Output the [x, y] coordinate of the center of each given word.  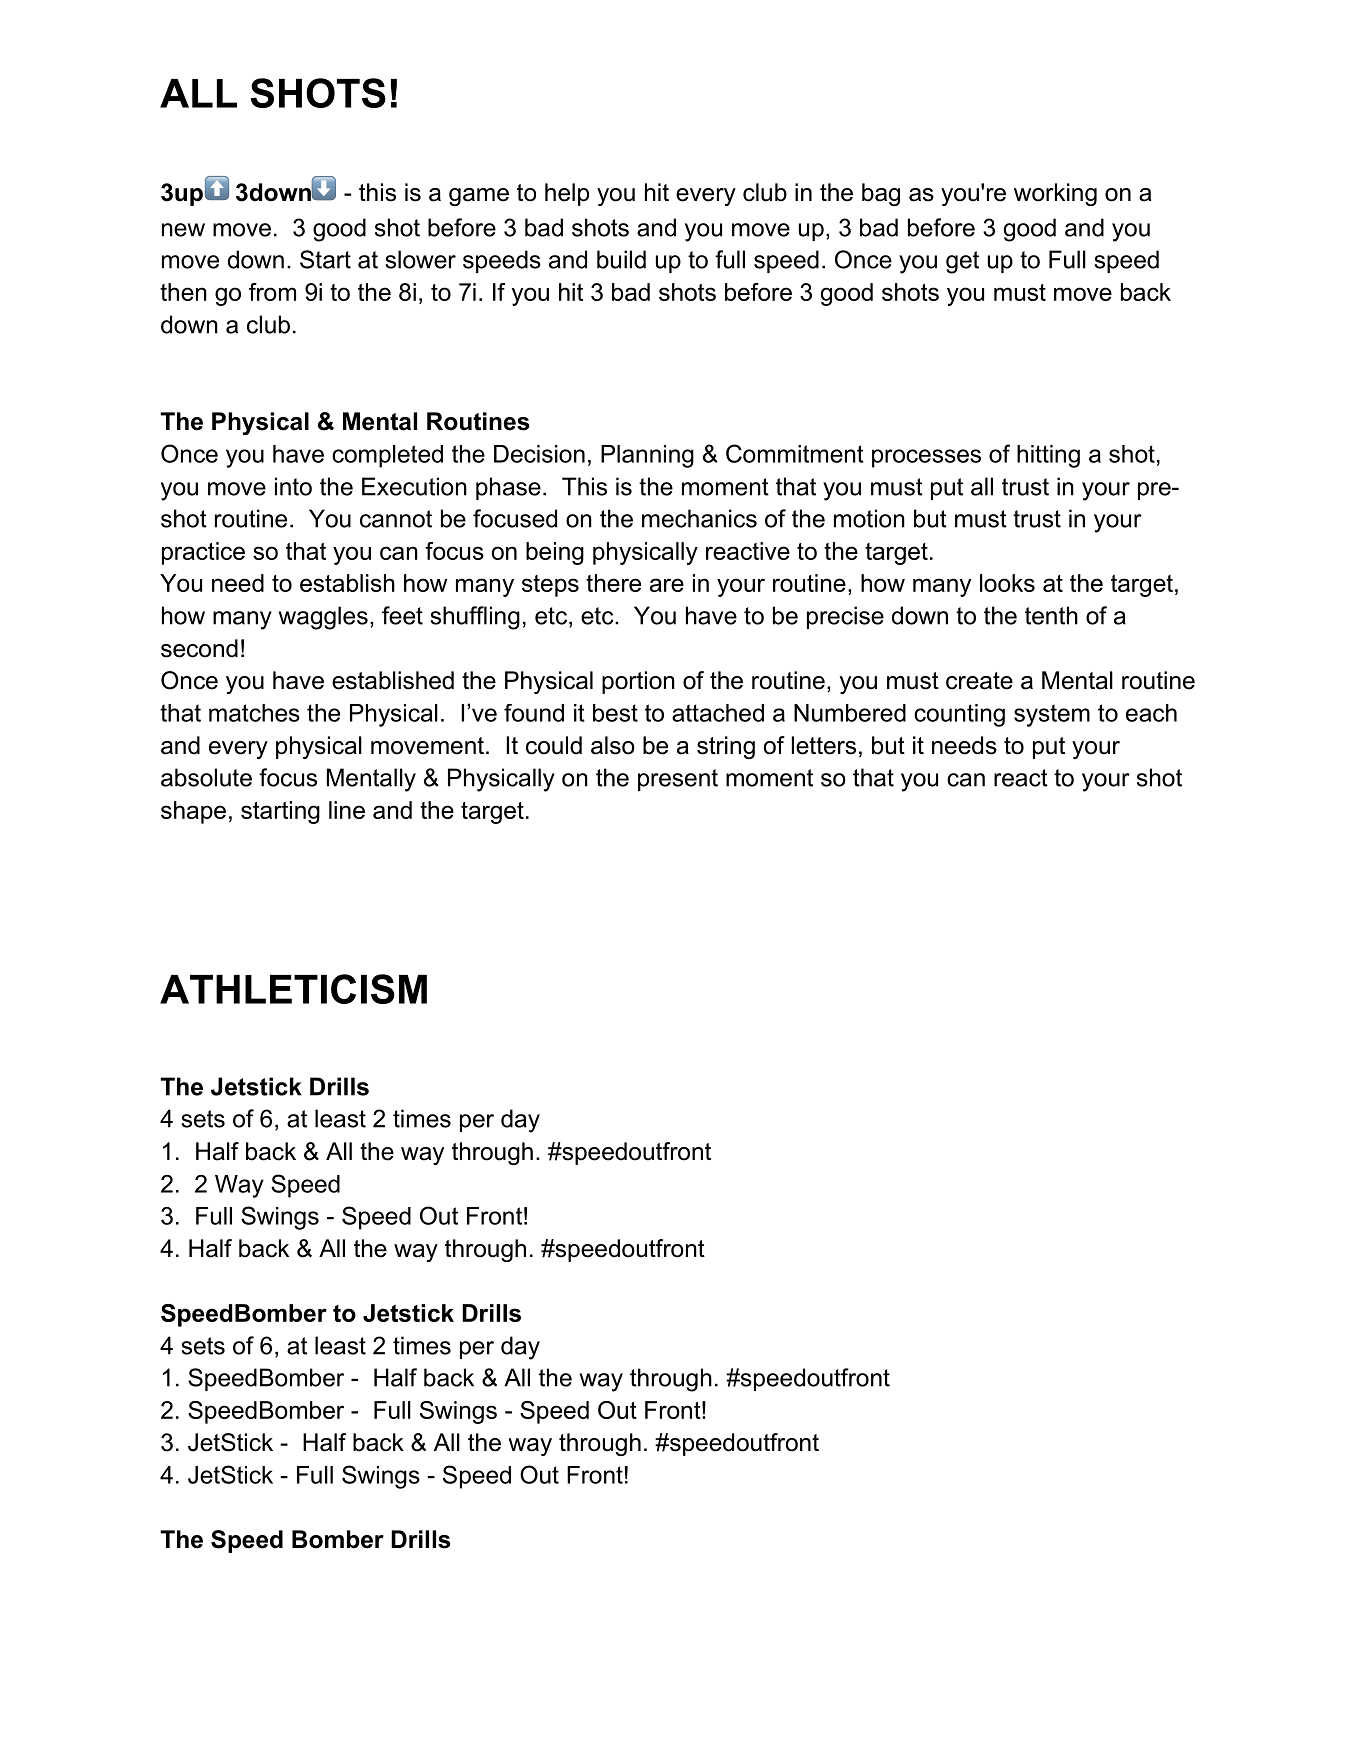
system [1052, 715]
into [293, 486]
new [183, 230]
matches [254, 713]
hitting [1048, 456]
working [1055, 194]
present [678, 780]
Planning [647, 456]
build [621, 259]
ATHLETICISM [293, 989]
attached [718, 713]
